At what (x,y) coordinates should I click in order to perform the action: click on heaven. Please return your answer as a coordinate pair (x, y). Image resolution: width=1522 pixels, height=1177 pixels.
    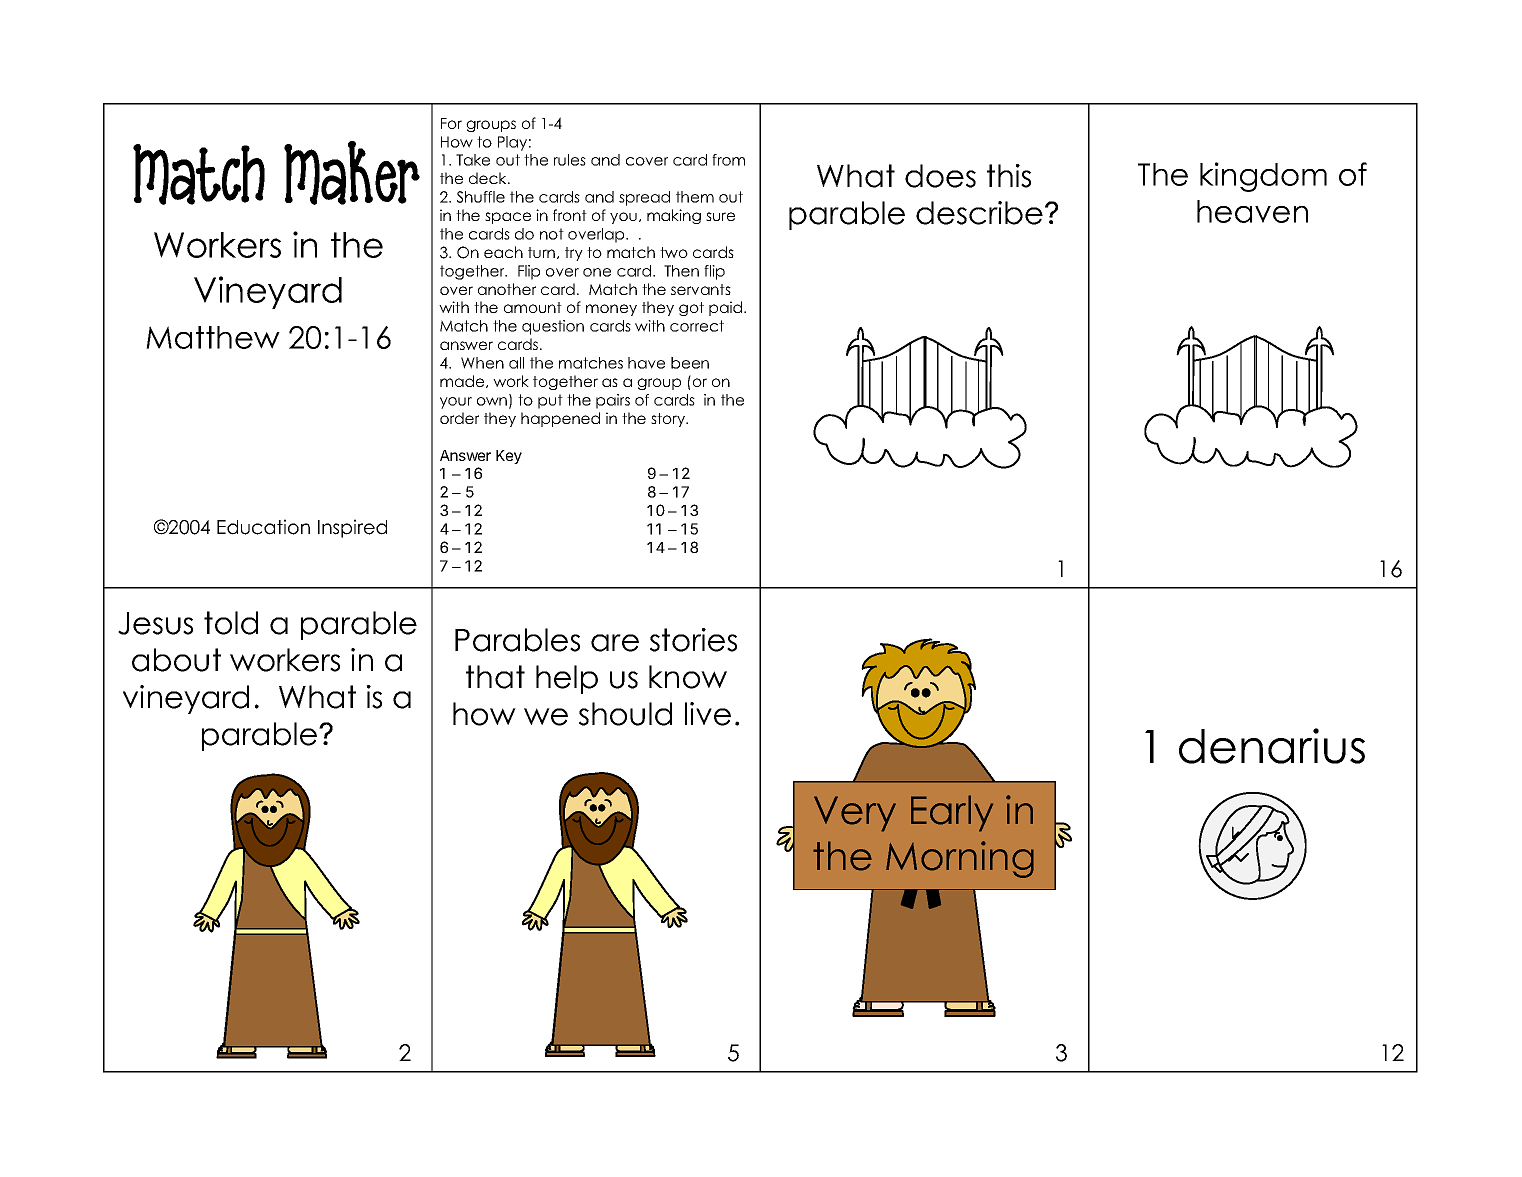
    Looking at the image, I should click on (1252, 211).
